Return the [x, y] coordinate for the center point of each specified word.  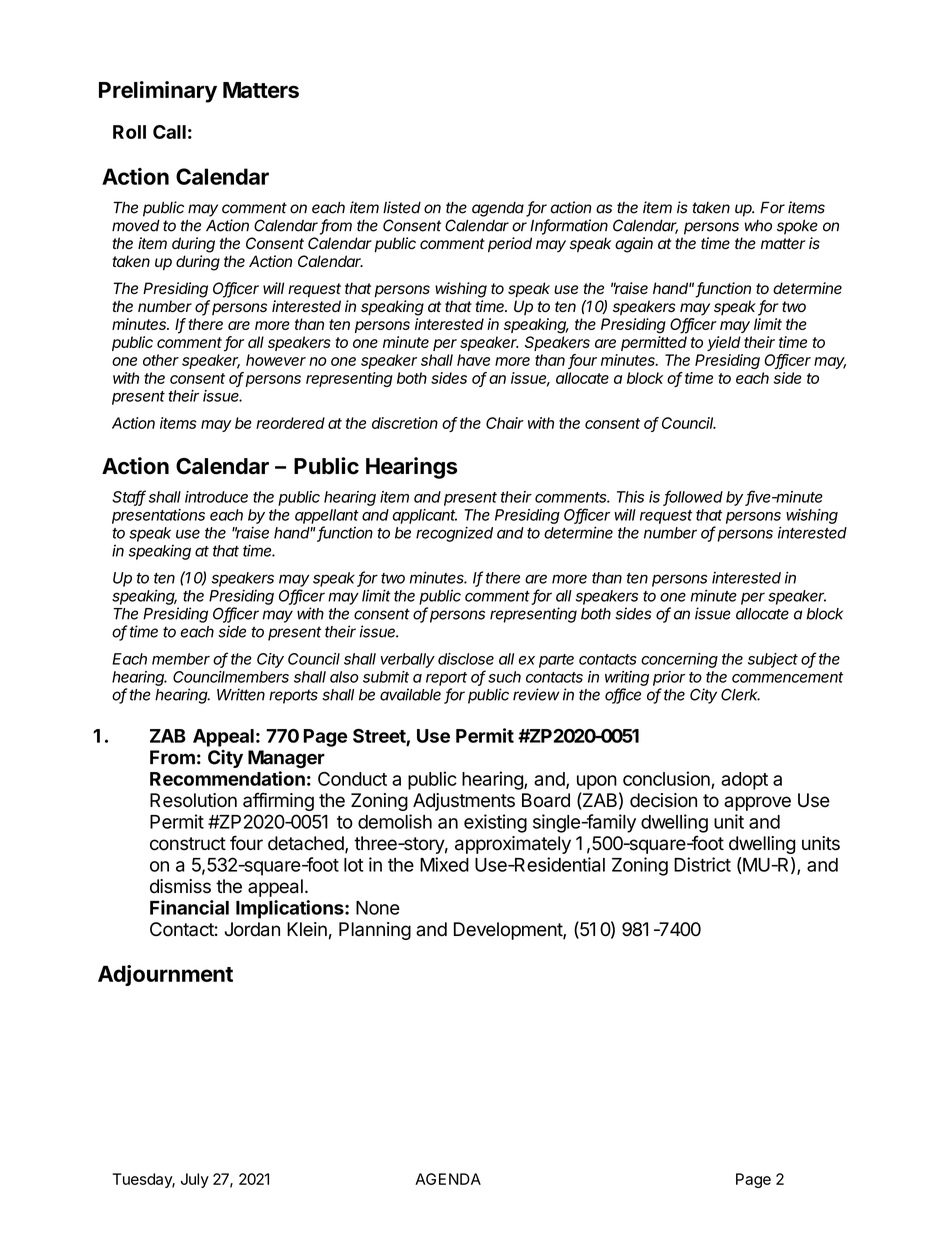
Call [169, 132]
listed [402, 207]
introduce [216, 497]
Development [509, 931]
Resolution [193, 800]
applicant [424, 516]
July [195, 1180]
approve [757, 803]
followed [693, 497]
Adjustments [464, 802]
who [758, 226]
